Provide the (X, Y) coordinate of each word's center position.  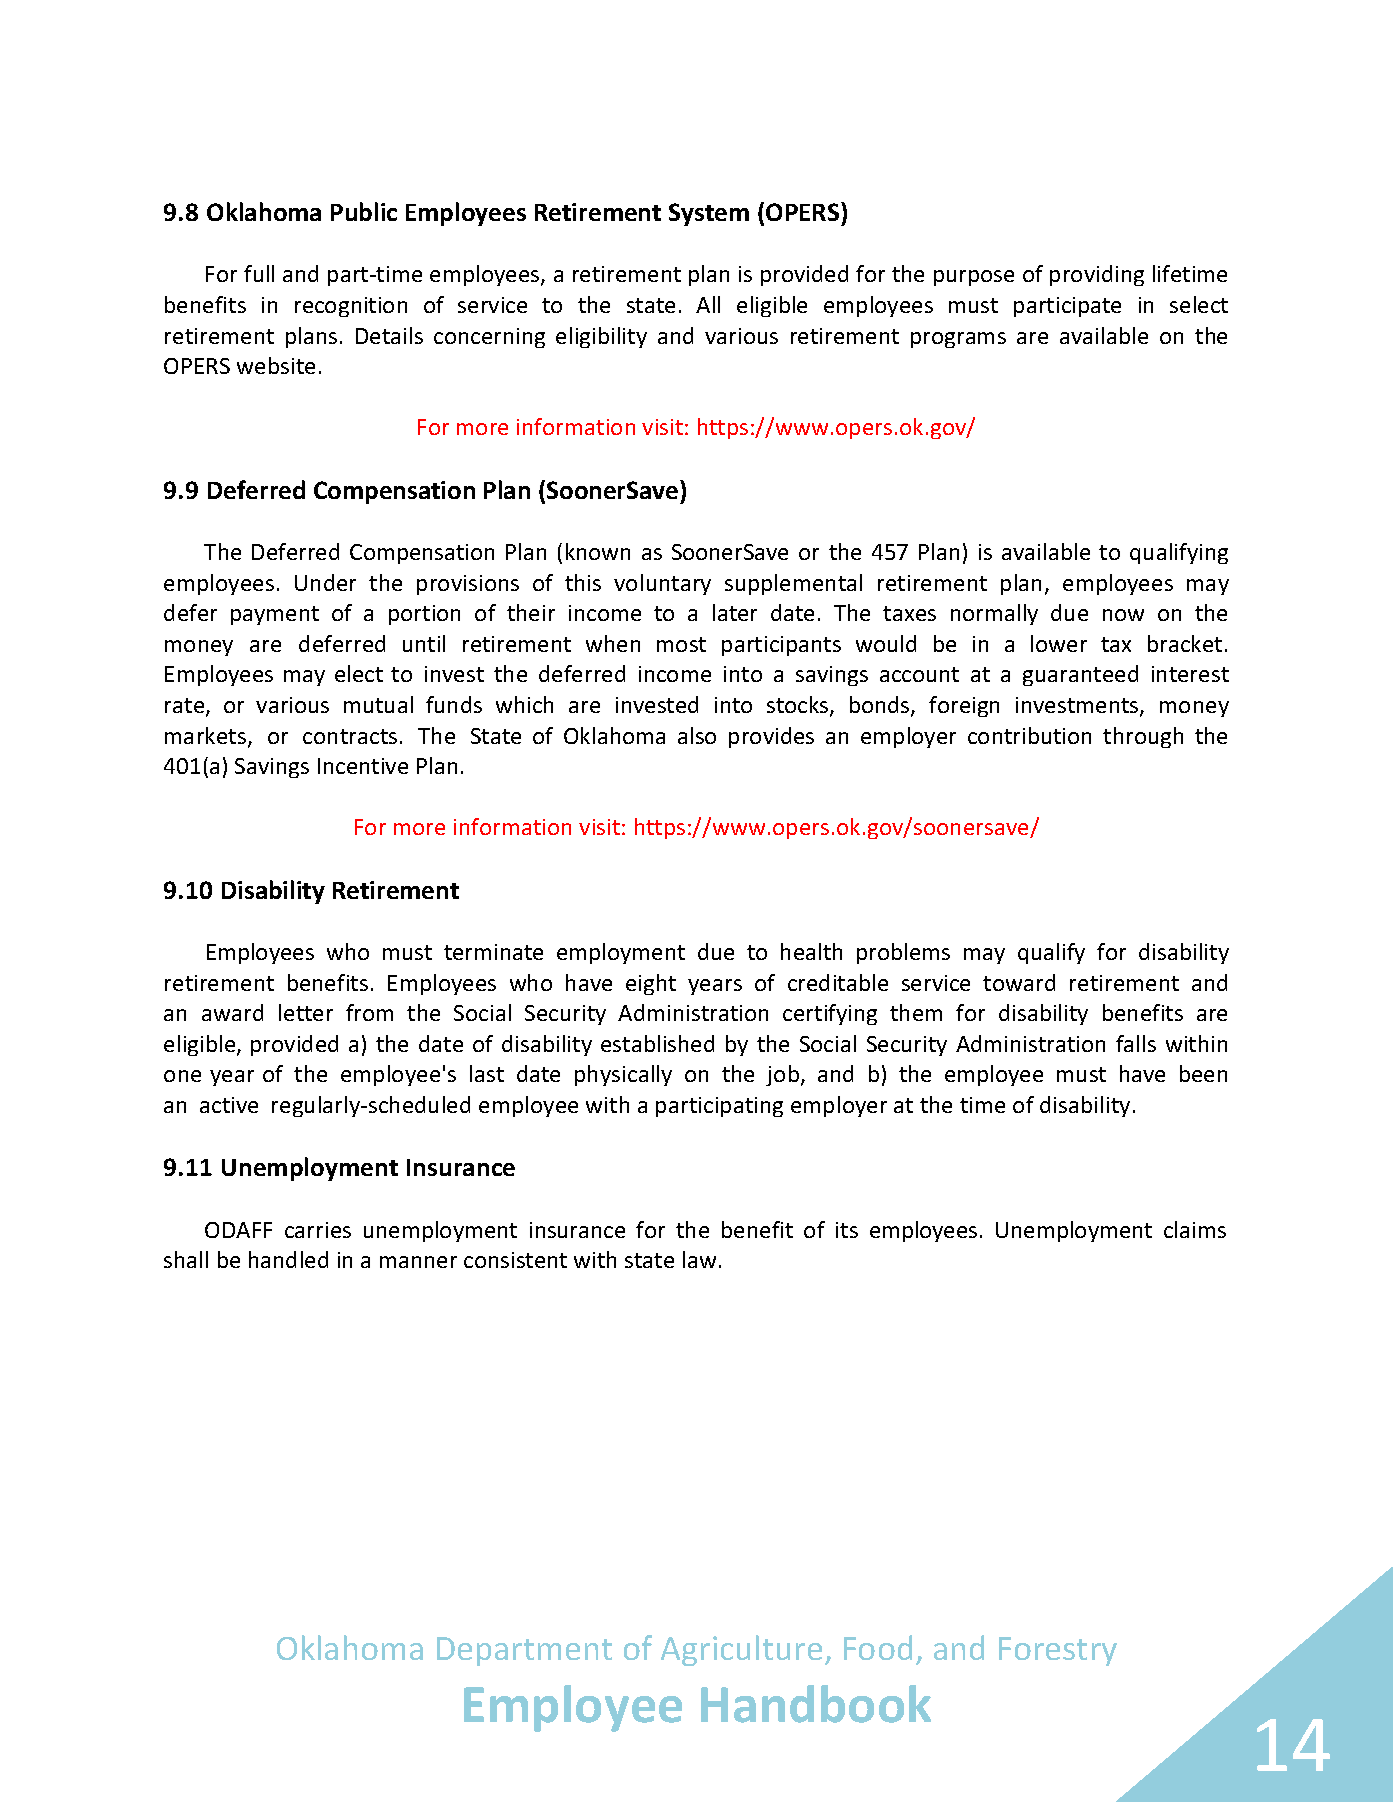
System (709, 214)
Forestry (1058, 1651)
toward (1019, 982)
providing (1097, 275)
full (259, 273)
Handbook (816, 1704)
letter (306, 1012)
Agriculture (741, 1650)
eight (651, 984)
